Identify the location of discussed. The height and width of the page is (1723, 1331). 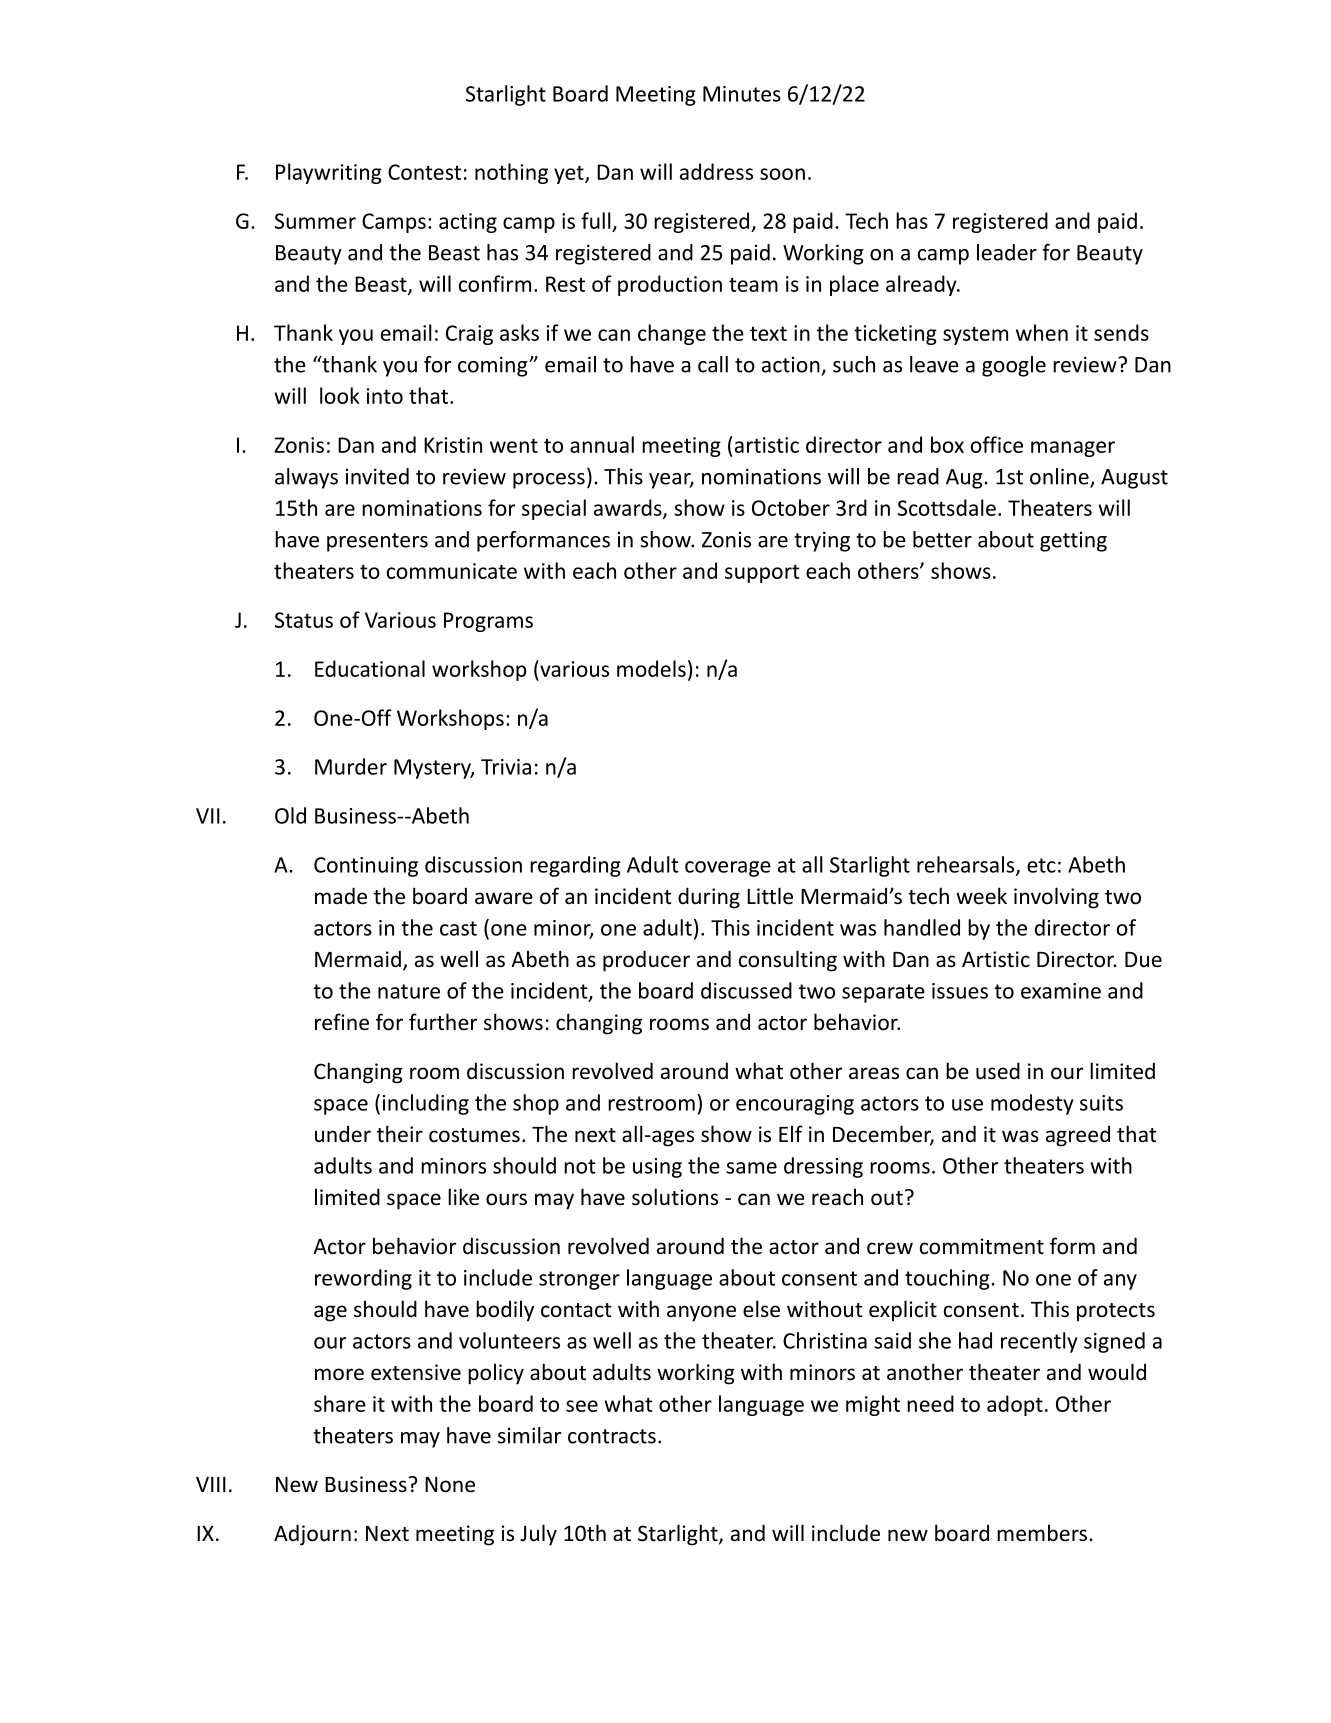
(746, 990).
